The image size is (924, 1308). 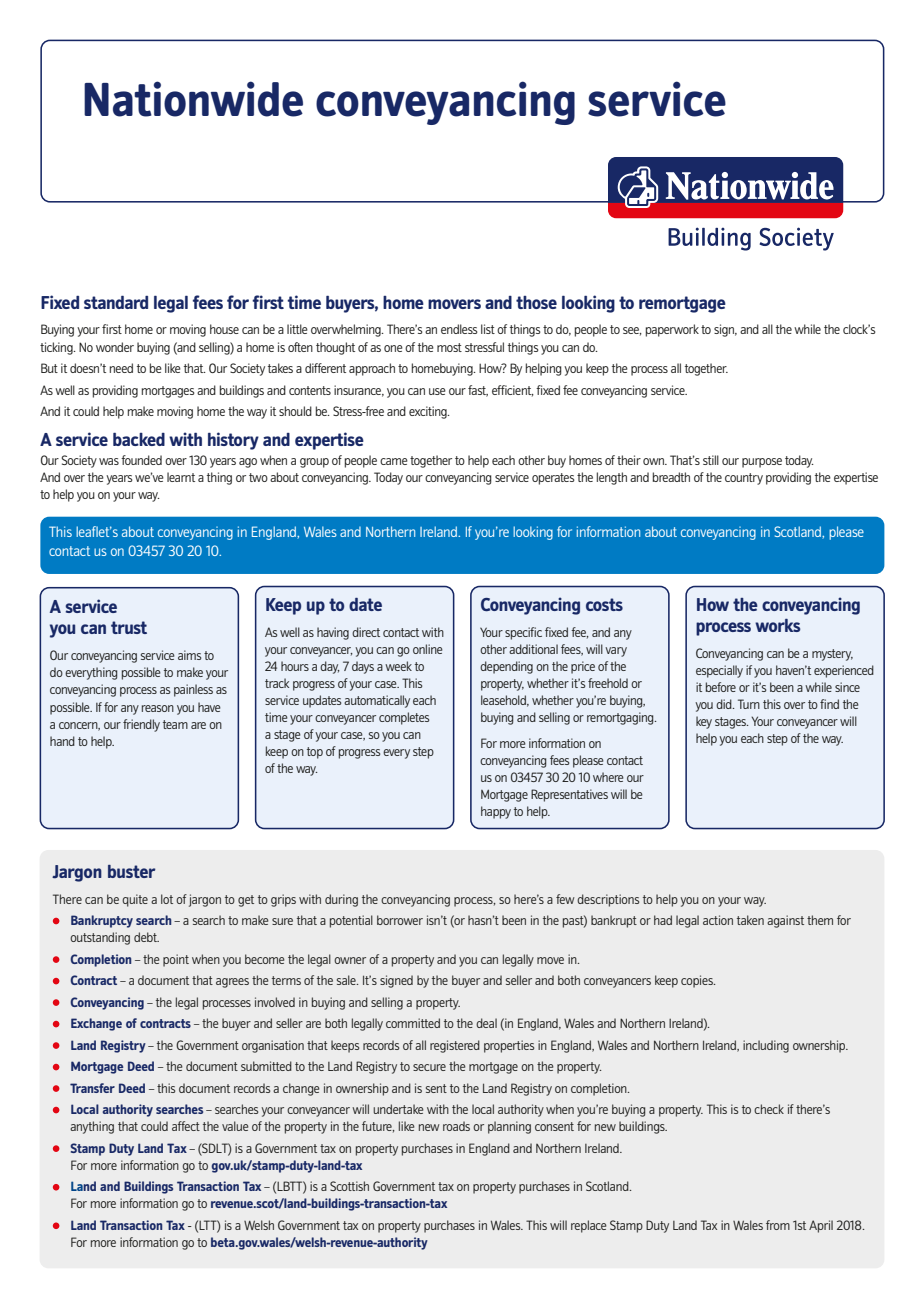 I want to click on borrower, so click(x=400, y=920).
